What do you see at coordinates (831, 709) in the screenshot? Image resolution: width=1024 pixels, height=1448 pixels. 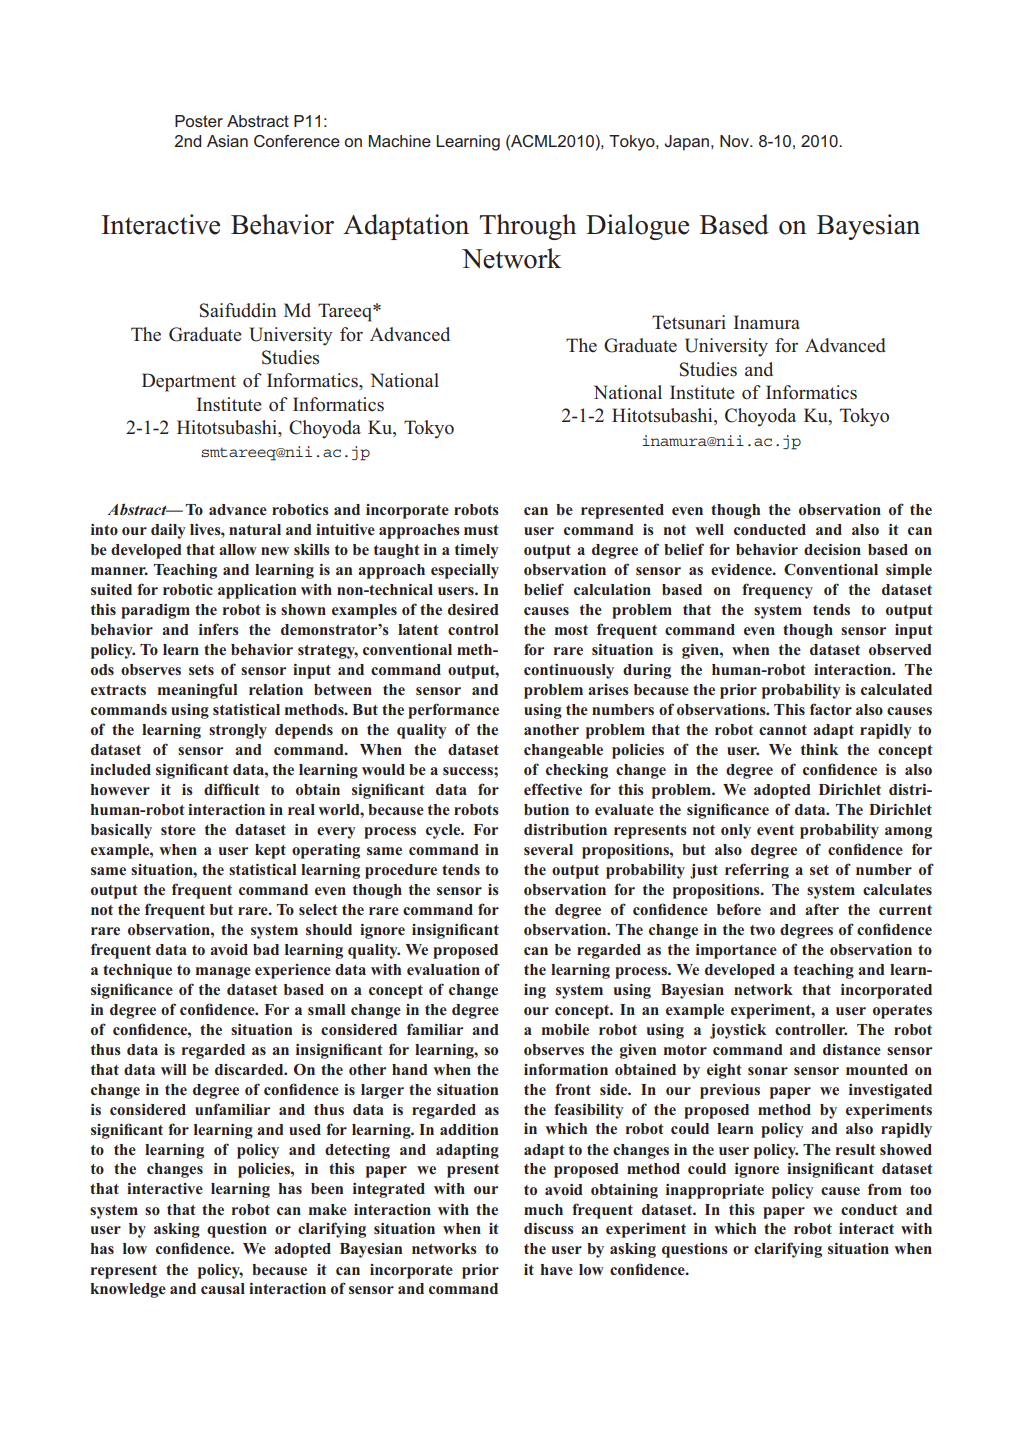 I see `factor` at bounding box center [831, 709].
